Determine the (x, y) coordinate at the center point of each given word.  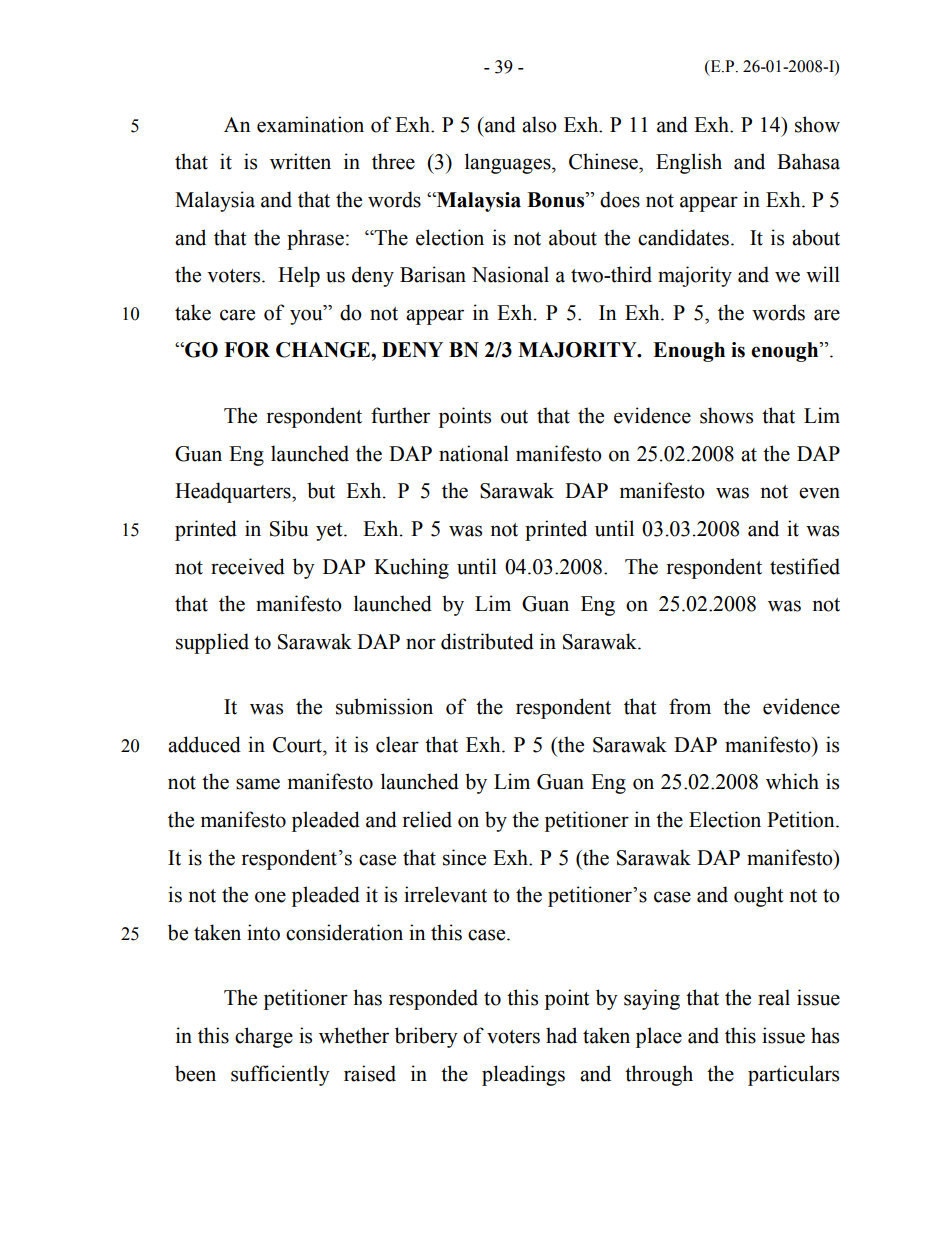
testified (805, 566)
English (689, 163)
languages (509, 163)
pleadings (523, 1075)
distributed (487, 641)
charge (264, 1037)
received (248, 566)
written (300, 161)
